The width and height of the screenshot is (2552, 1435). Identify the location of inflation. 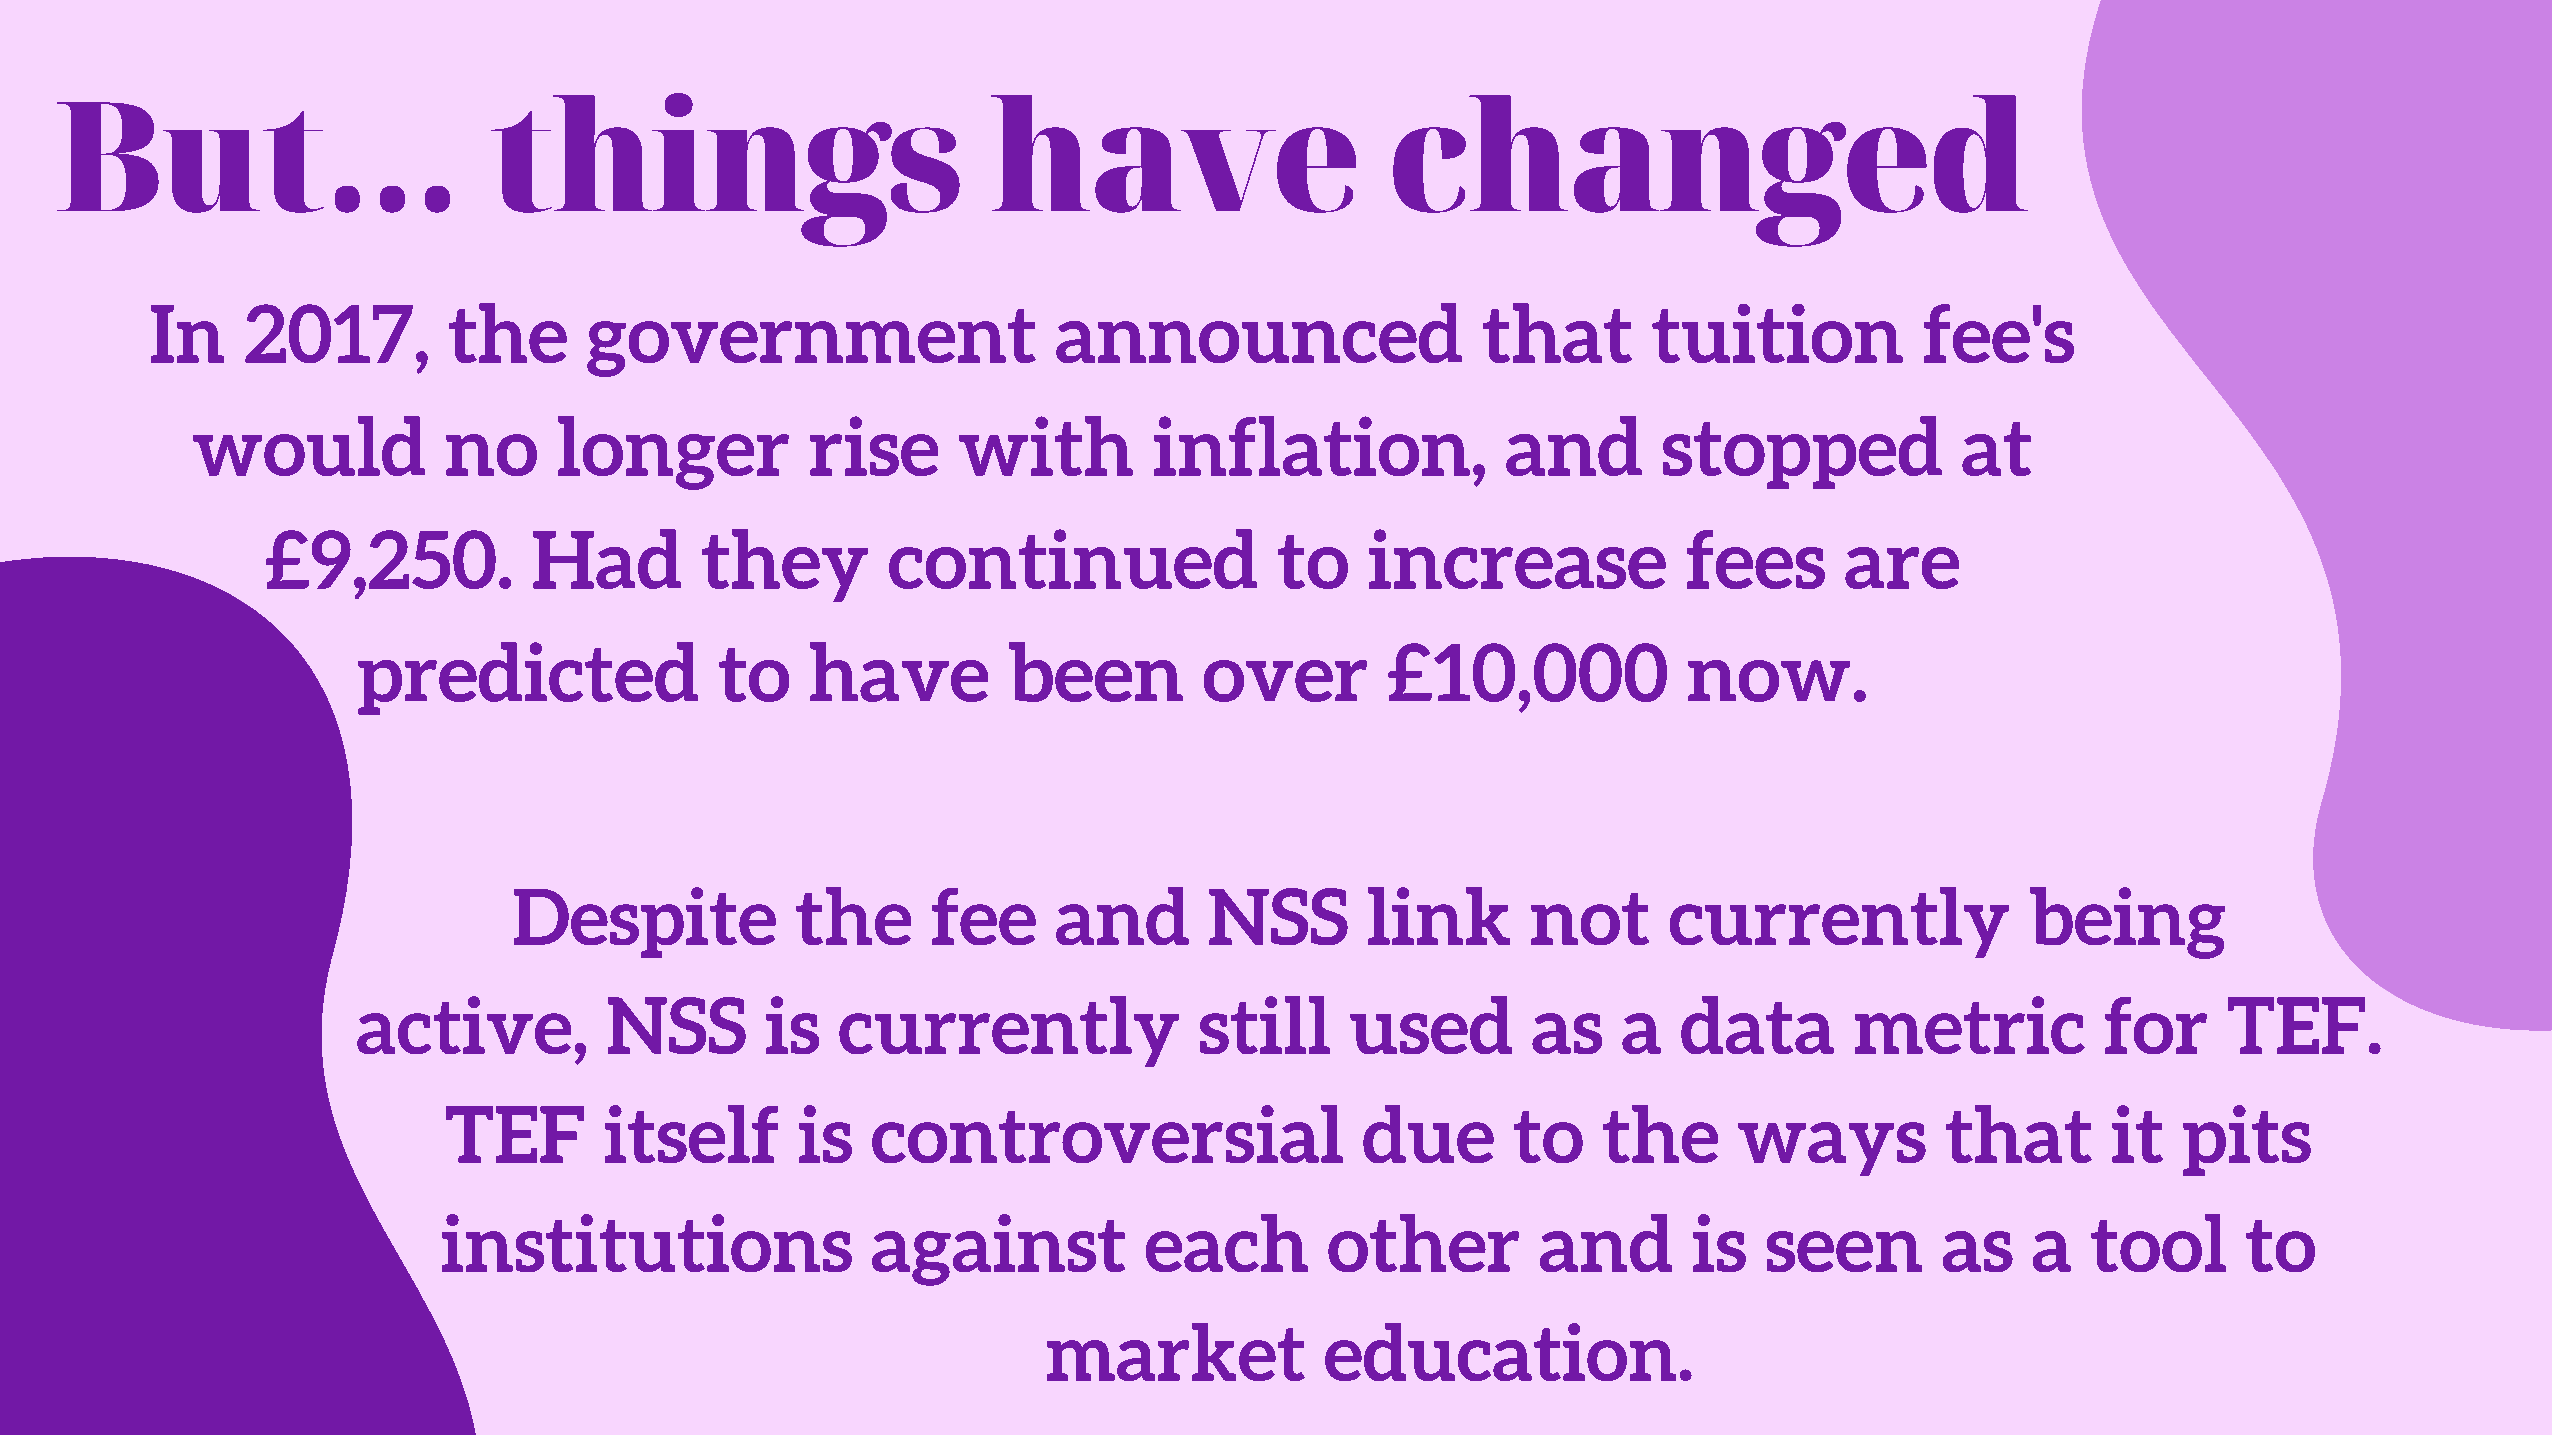
(1312, 446).
